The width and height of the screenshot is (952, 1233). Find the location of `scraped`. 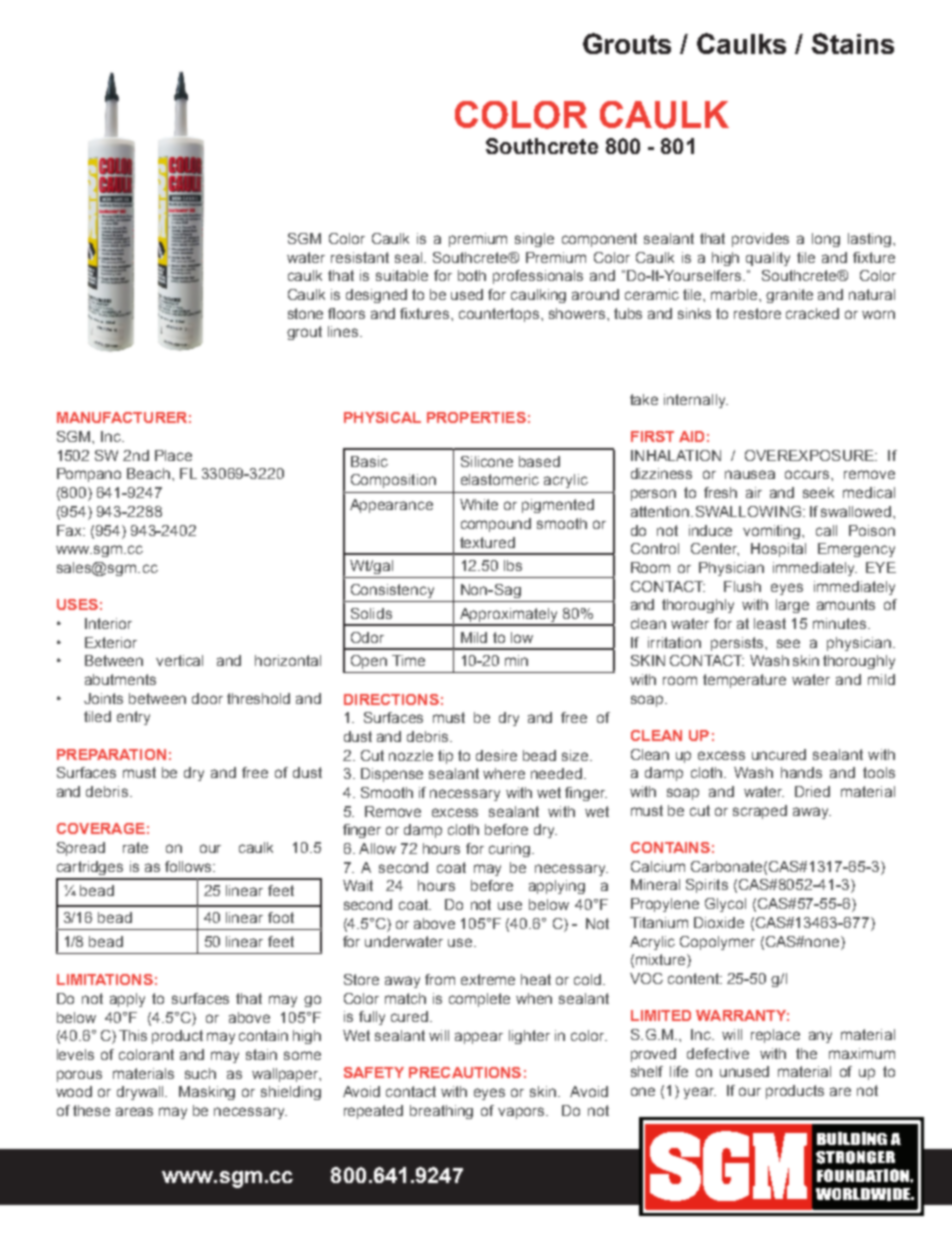

scraped is located at coordinates (760, 812).
